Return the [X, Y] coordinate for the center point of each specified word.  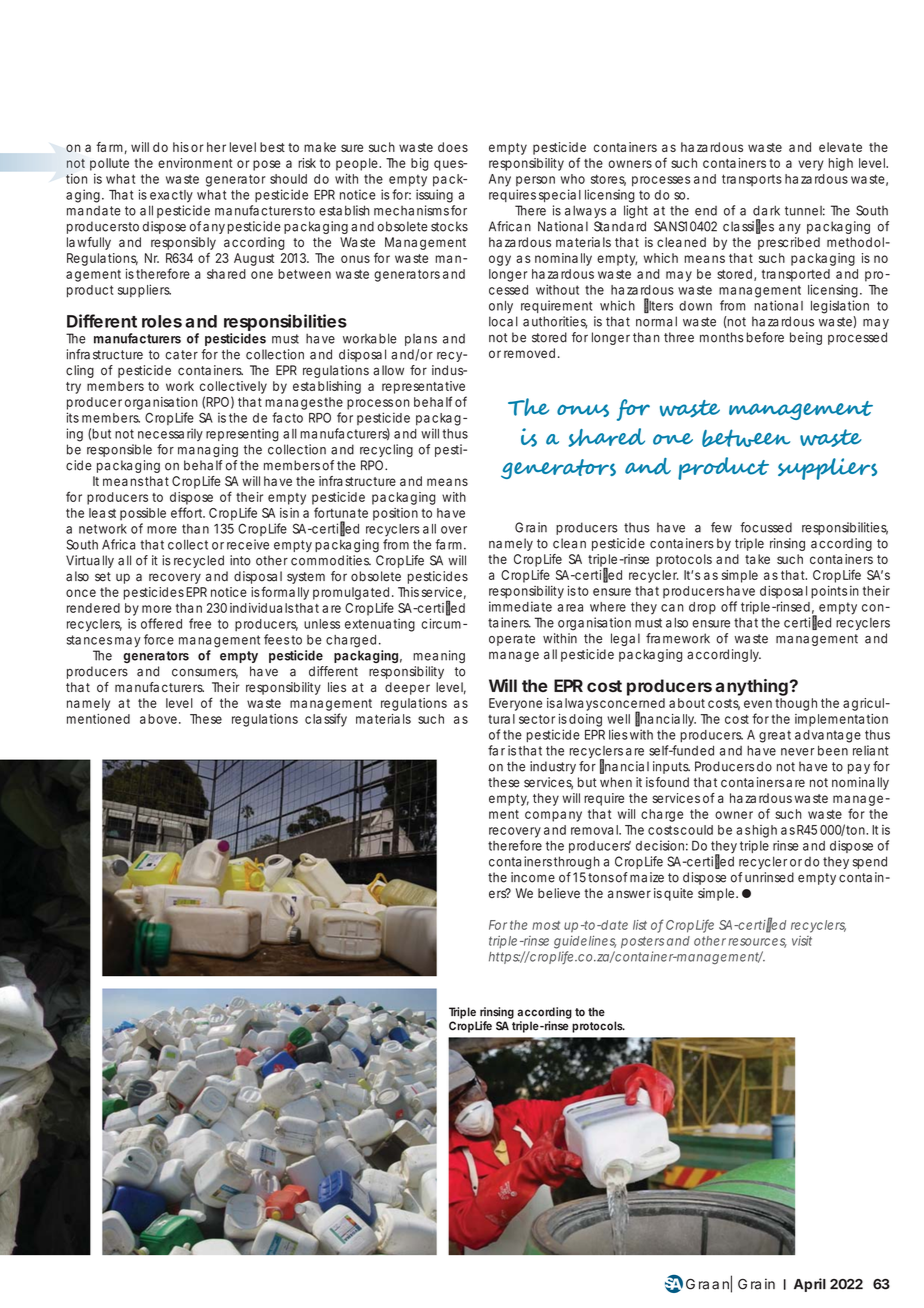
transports [752, 180]
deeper [407, 688]
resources [757, 943]
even [758, 704]
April [810, 1285]
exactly [171, 196]
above [158, 719]
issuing [434, 196]
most [546, 925]
